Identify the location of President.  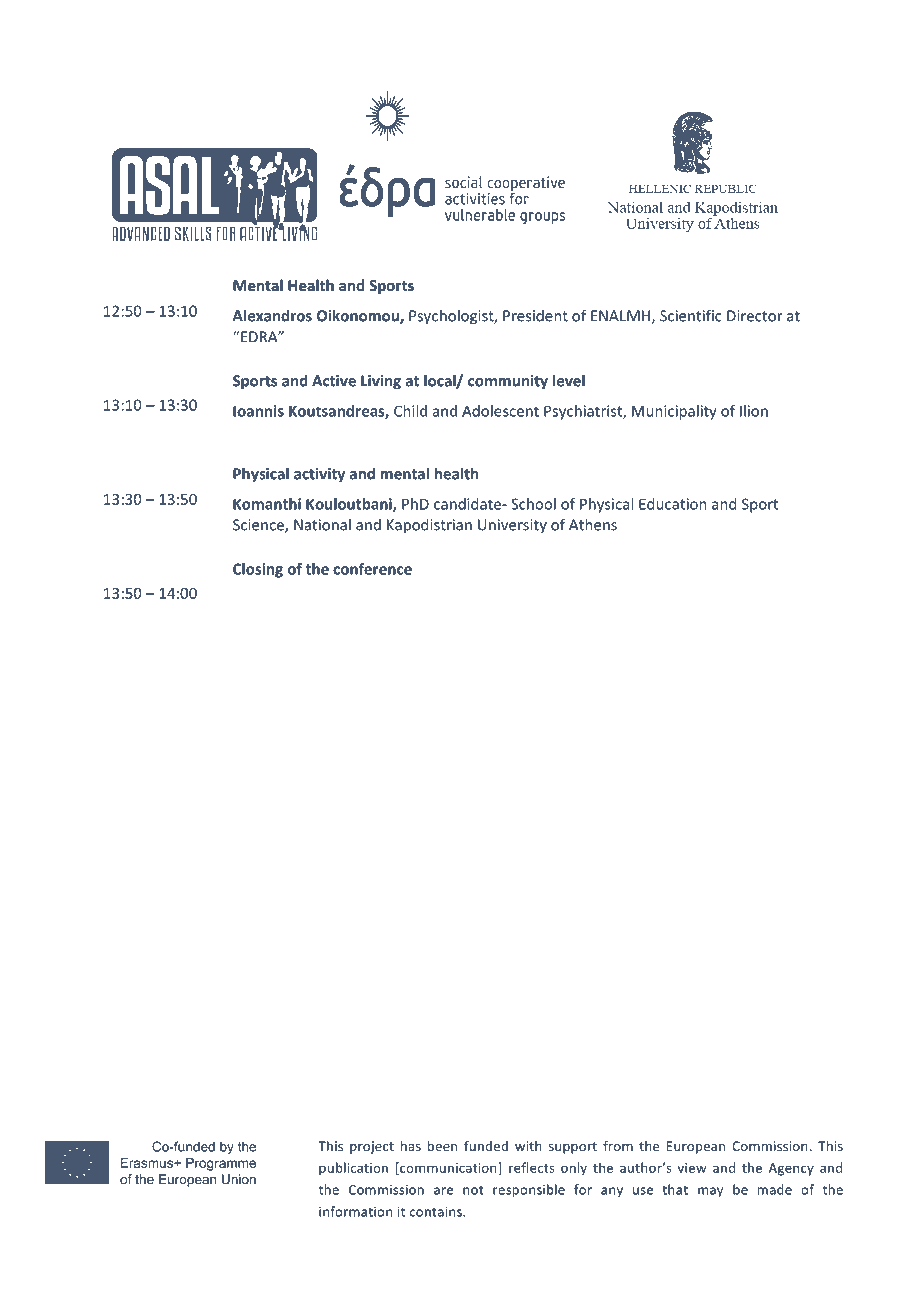
(535, 315).
